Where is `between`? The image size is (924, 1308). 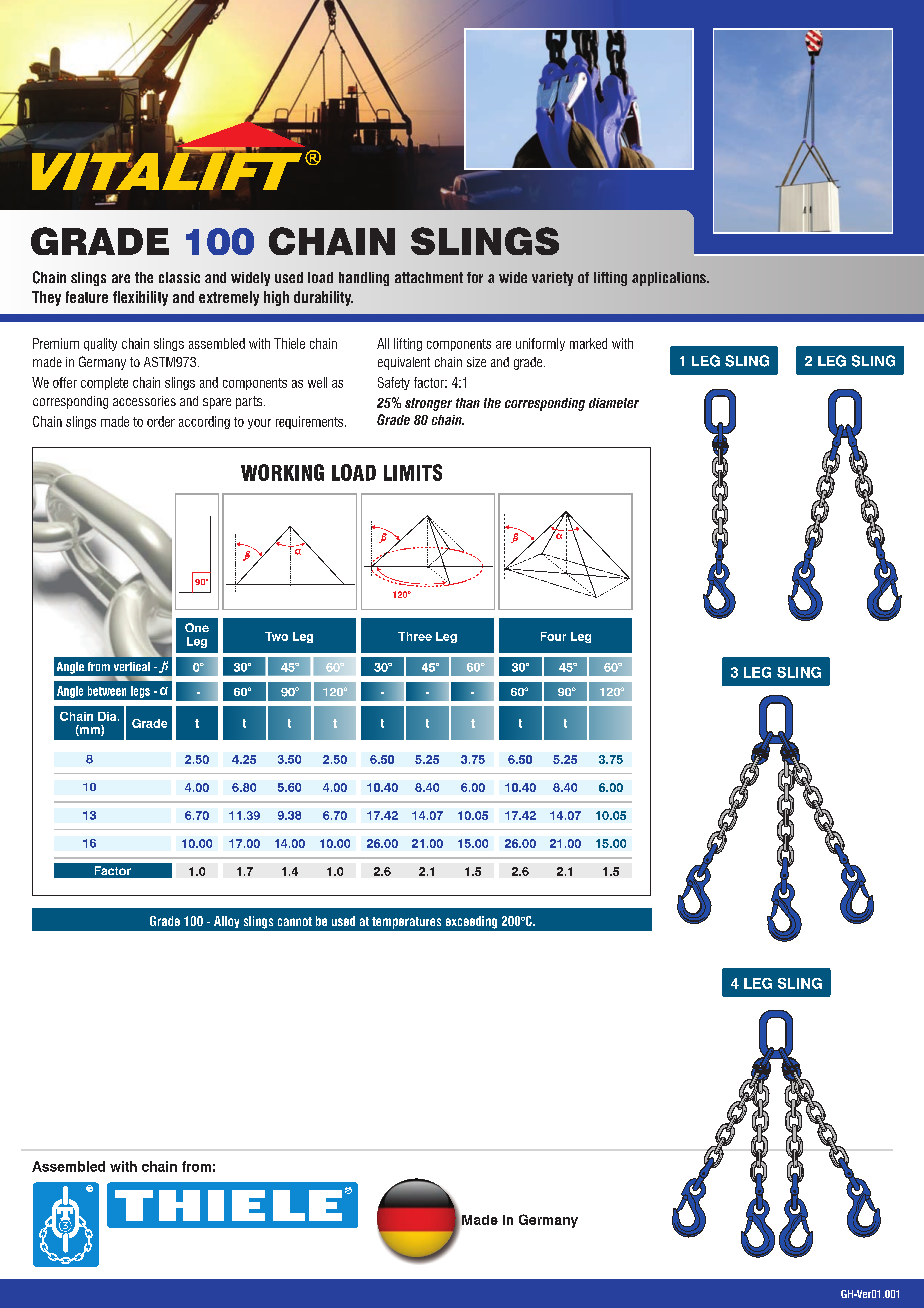
between is located at coordinates (107, 691).
